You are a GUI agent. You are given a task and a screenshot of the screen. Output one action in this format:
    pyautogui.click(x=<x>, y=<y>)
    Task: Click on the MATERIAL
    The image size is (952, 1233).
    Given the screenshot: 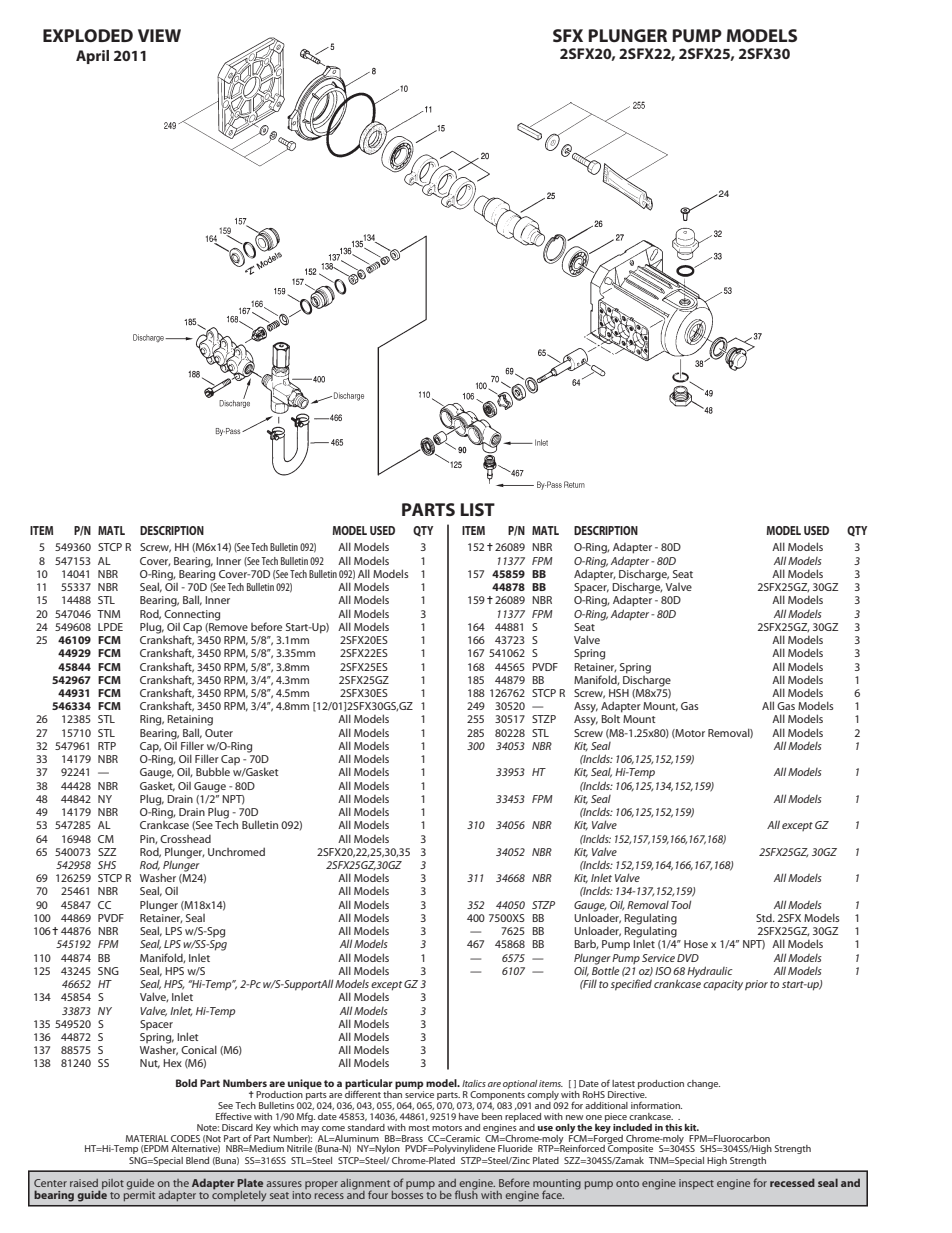 What is the action you would take?
    pyautogui.click(x=147, y=1138)
